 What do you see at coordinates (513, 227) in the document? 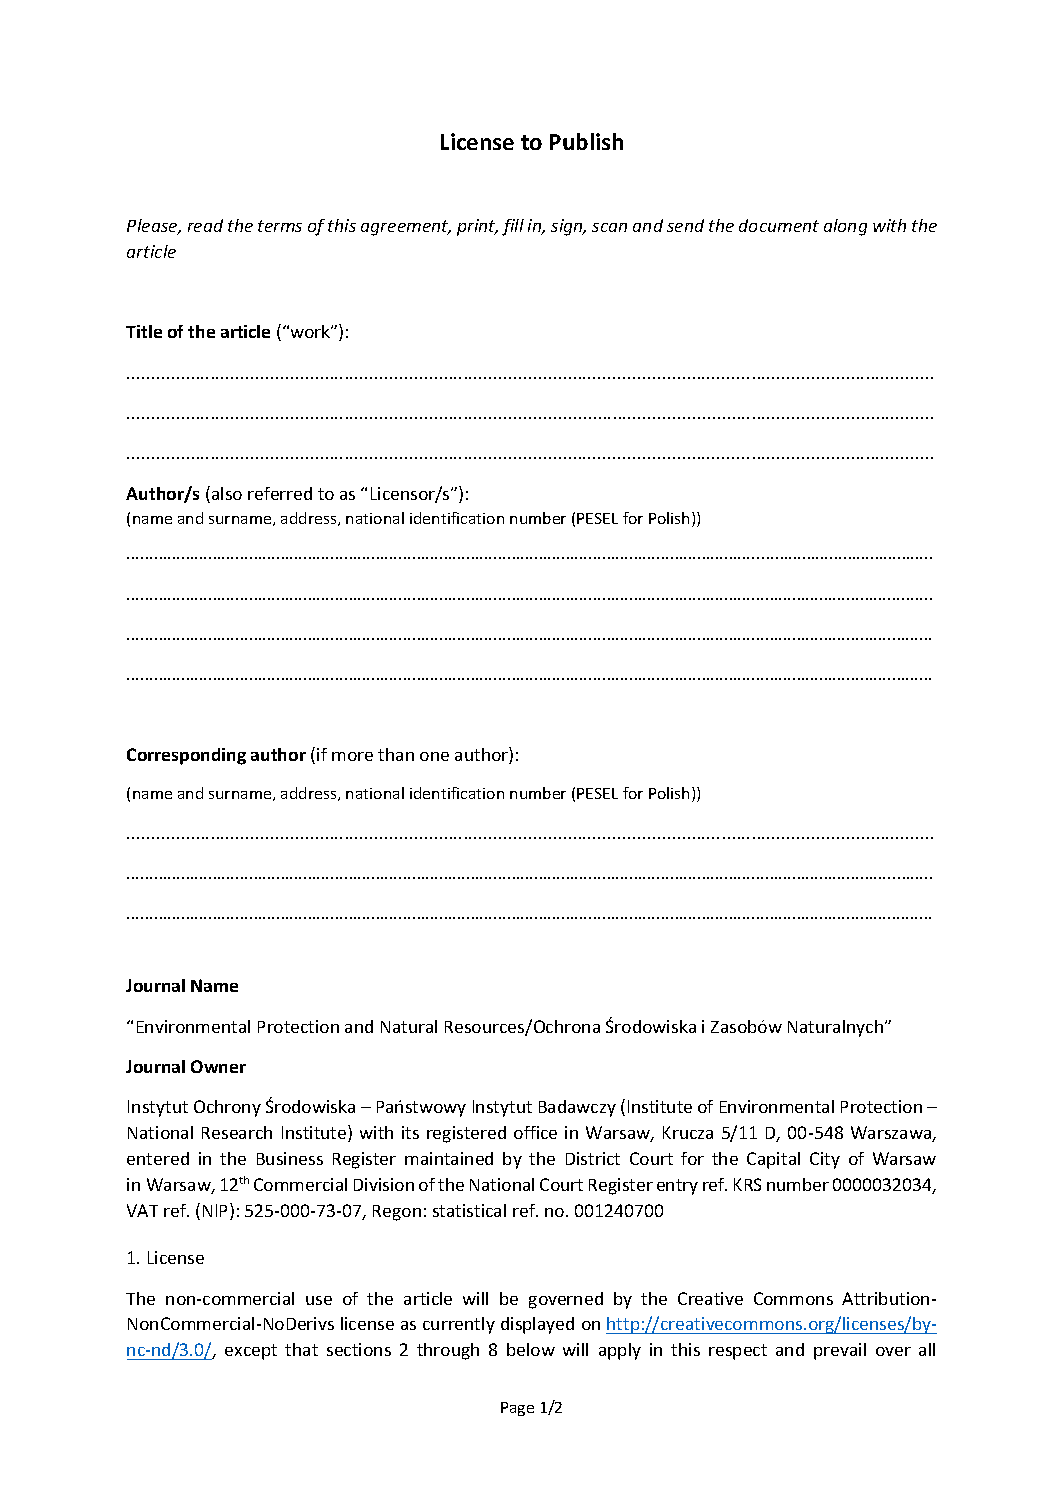
I see `fill` at bounding box center [513, 227].
